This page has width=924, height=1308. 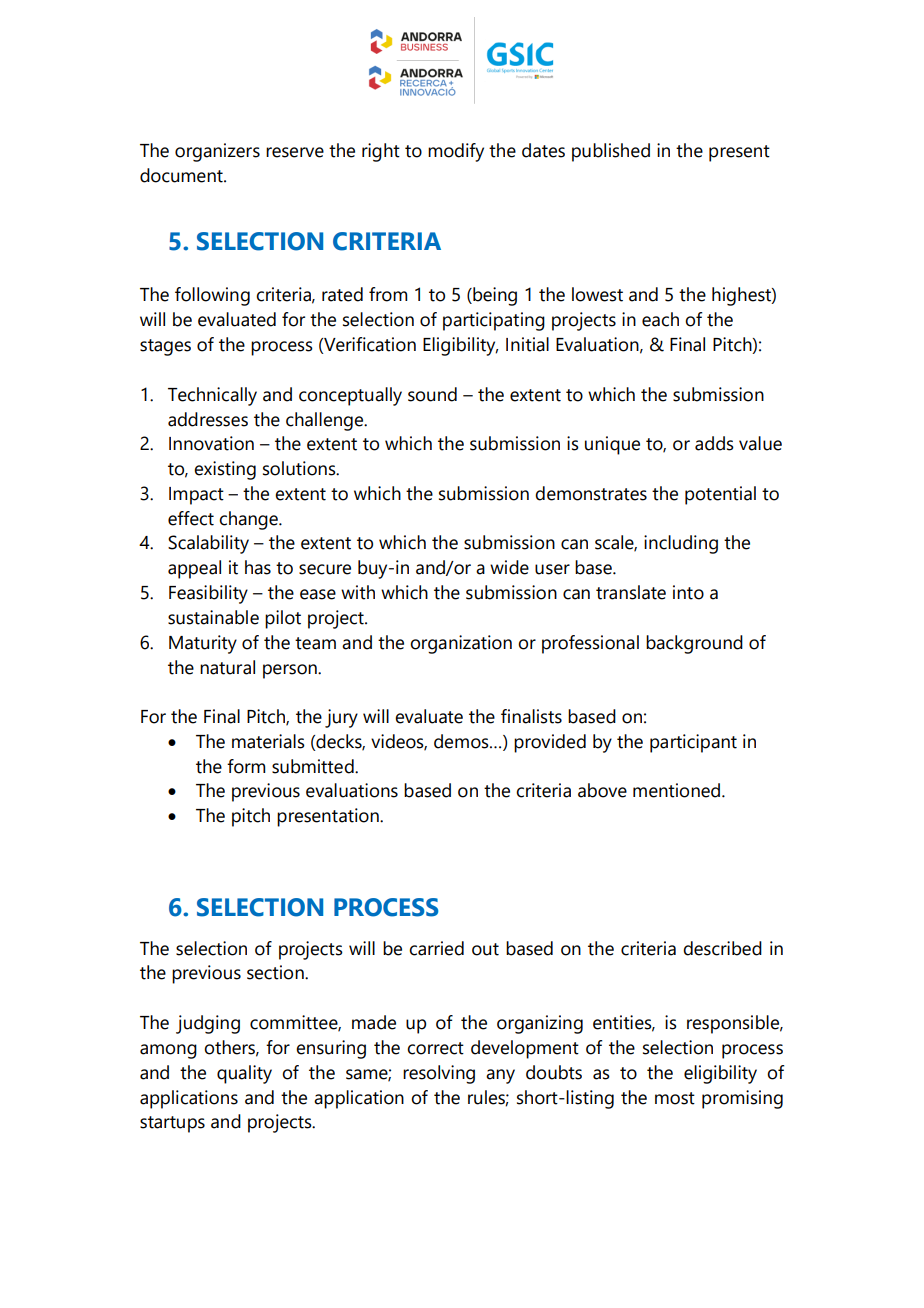 What do you see at coordinates (217, 152) in the page?
I see `organizers` at bounding box center [217, 152].
